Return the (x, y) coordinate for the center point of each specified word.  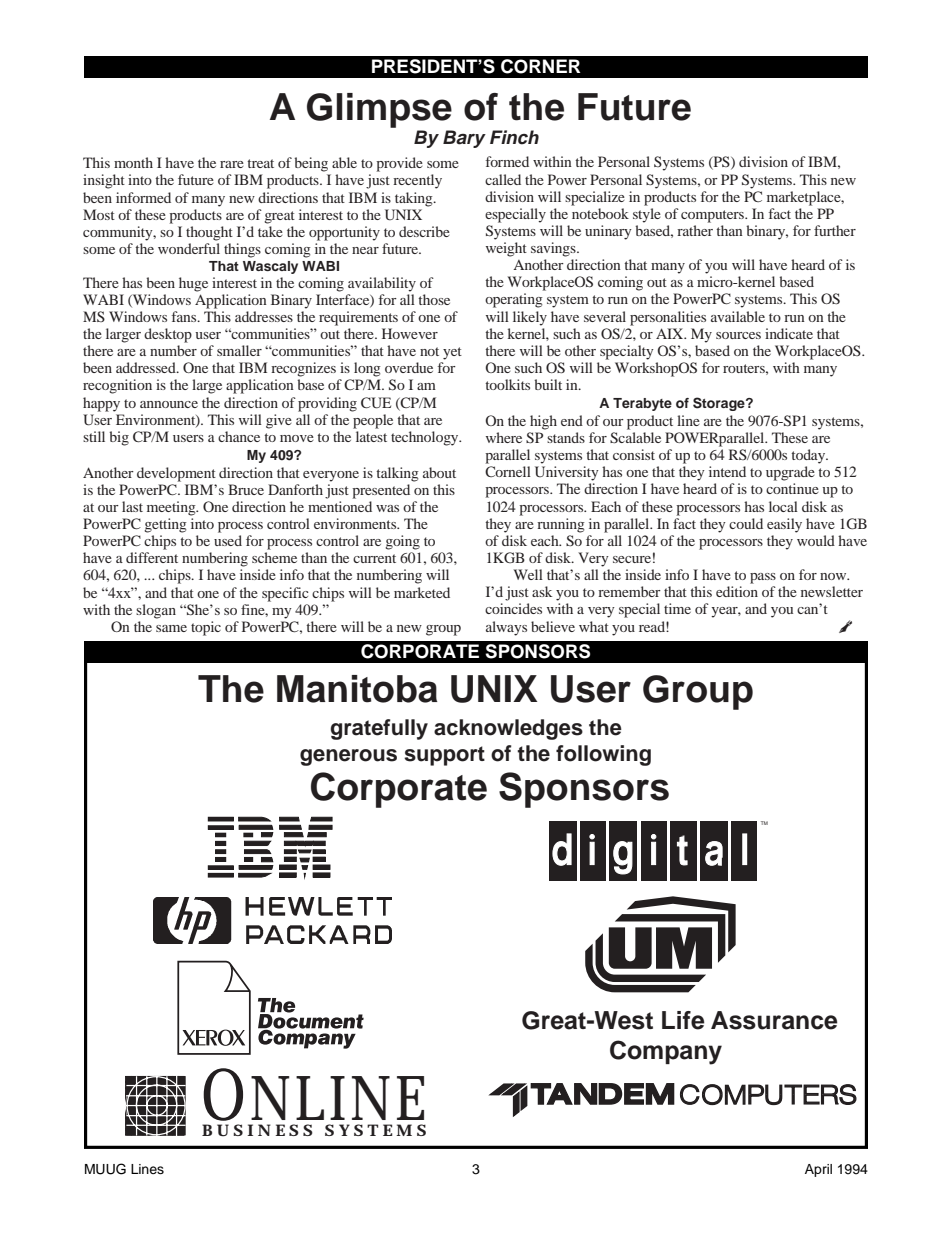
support (444, 756)
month (133, 162)
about (439, 472)
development (176, 474)
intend (727, 471)
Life (683, 1020)
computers (713, 216)
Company (666, 1052)
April (818, 1170)
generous (348, 757)
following (603, 755)
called (503, 179)
